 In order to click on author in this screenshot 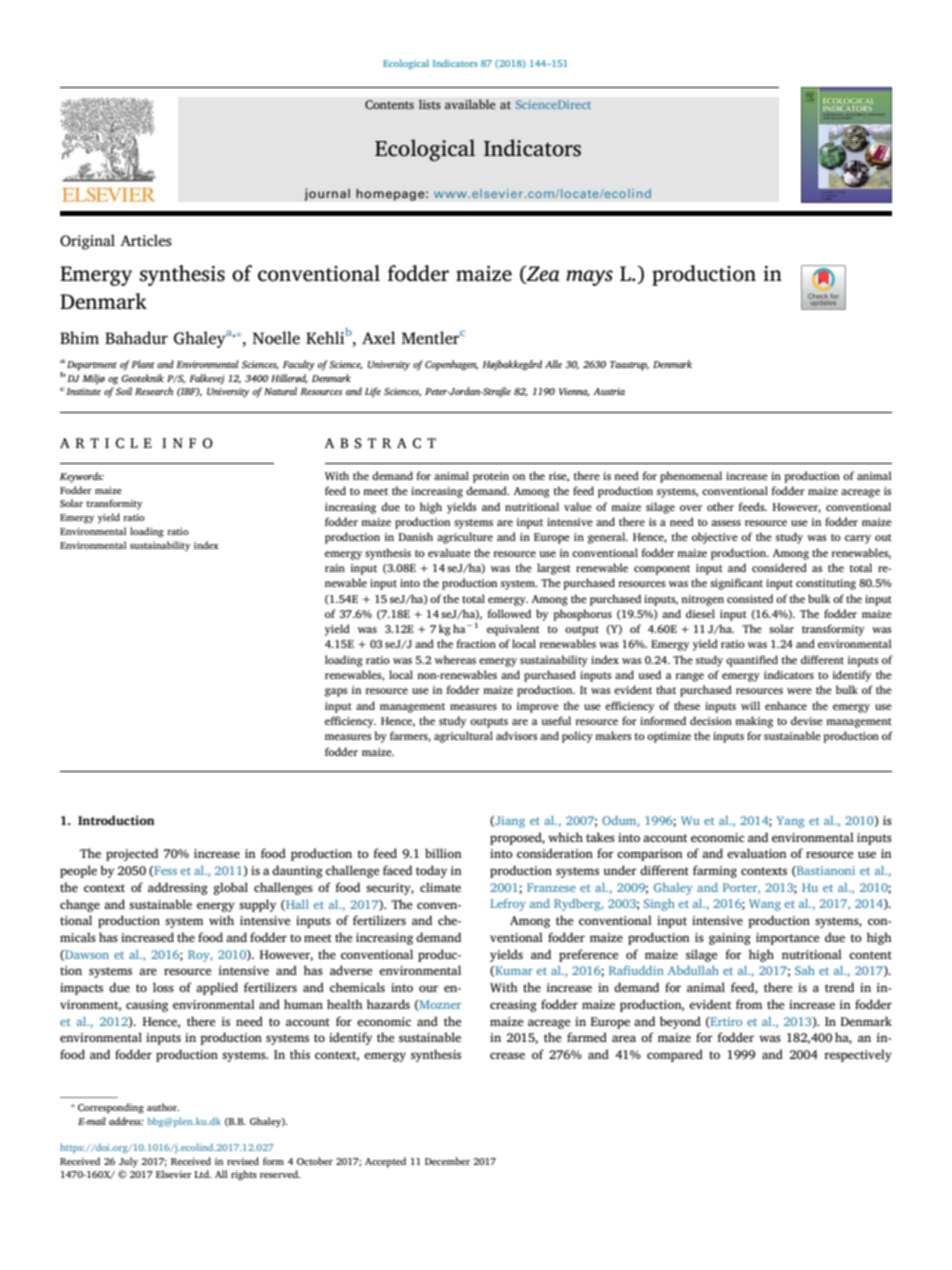, I will do `click(163, 1107)`.
